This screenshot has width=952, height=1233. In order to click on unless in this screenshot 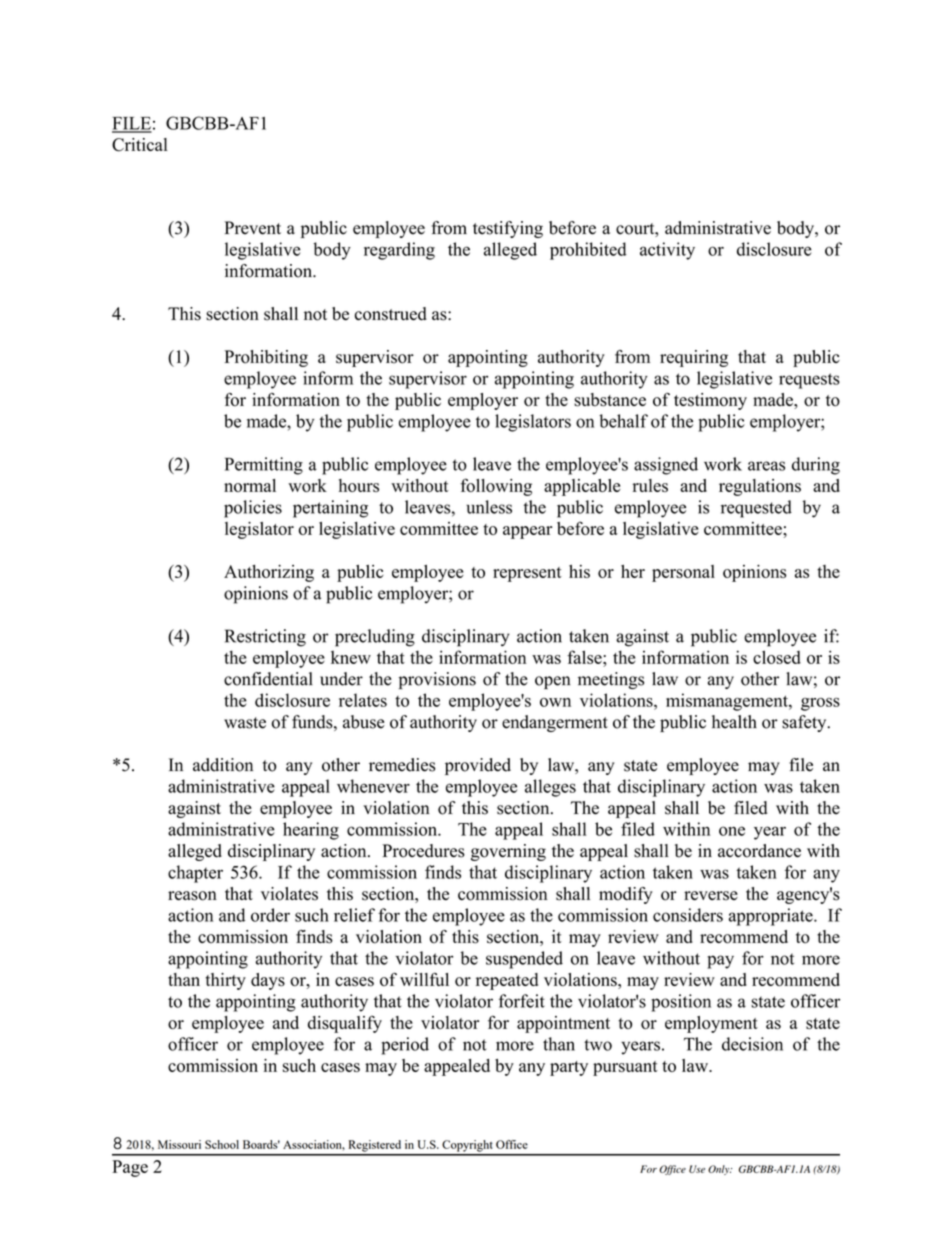, I will do `click(489, 507)`.
